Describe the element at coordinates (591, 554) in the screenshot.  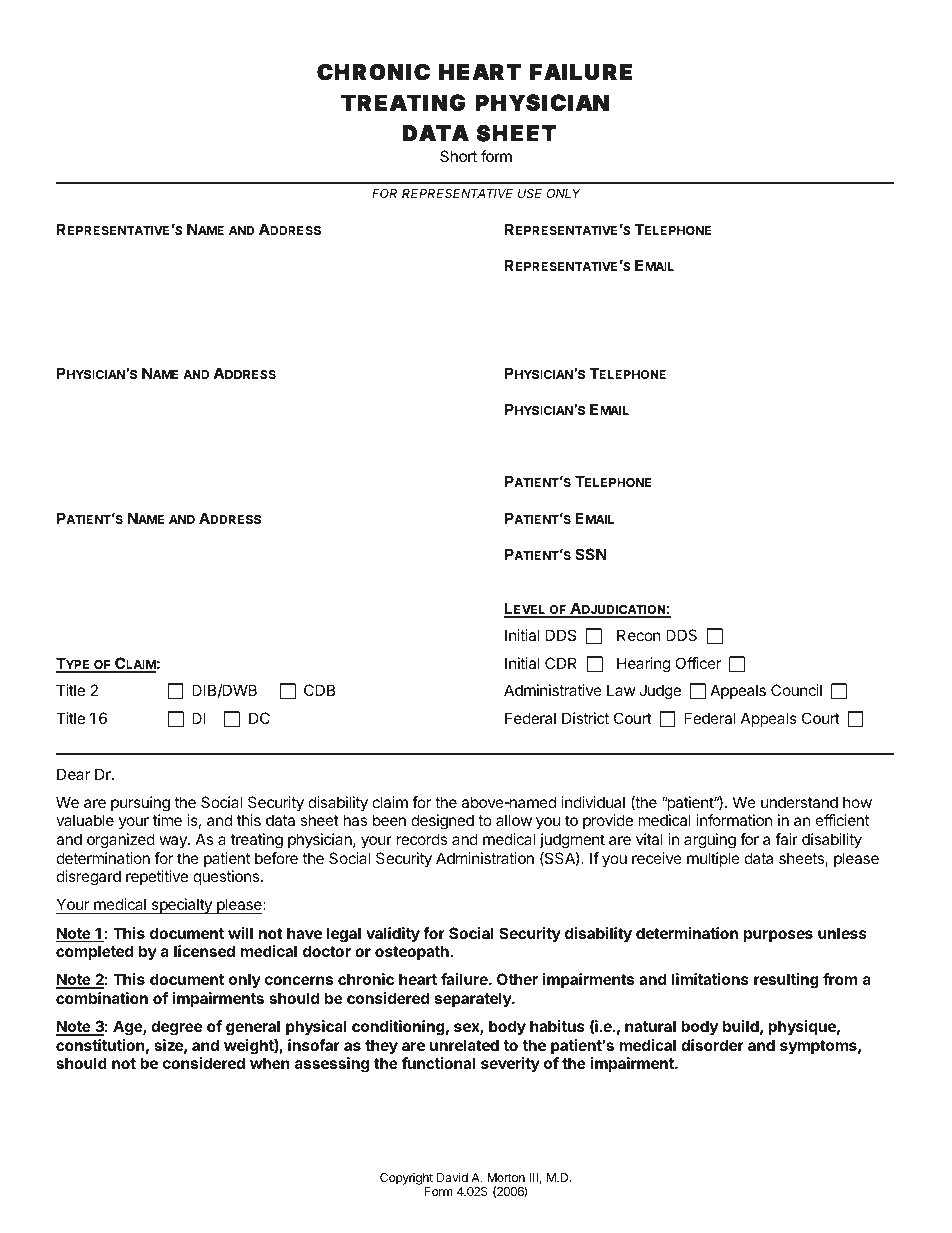
I see `SSN` at that location.
